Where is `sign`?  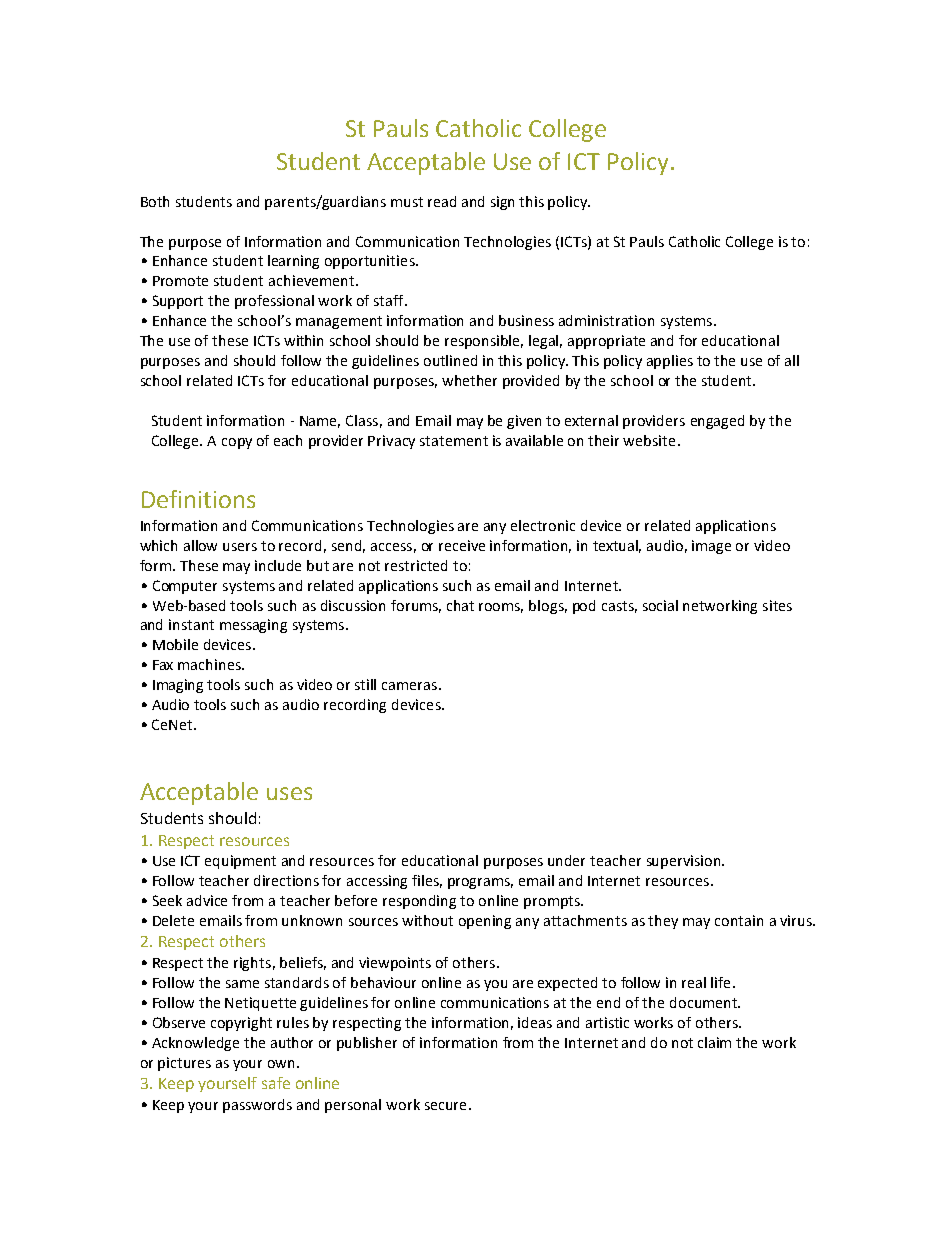
sign is located at coordinates (502, 203).
